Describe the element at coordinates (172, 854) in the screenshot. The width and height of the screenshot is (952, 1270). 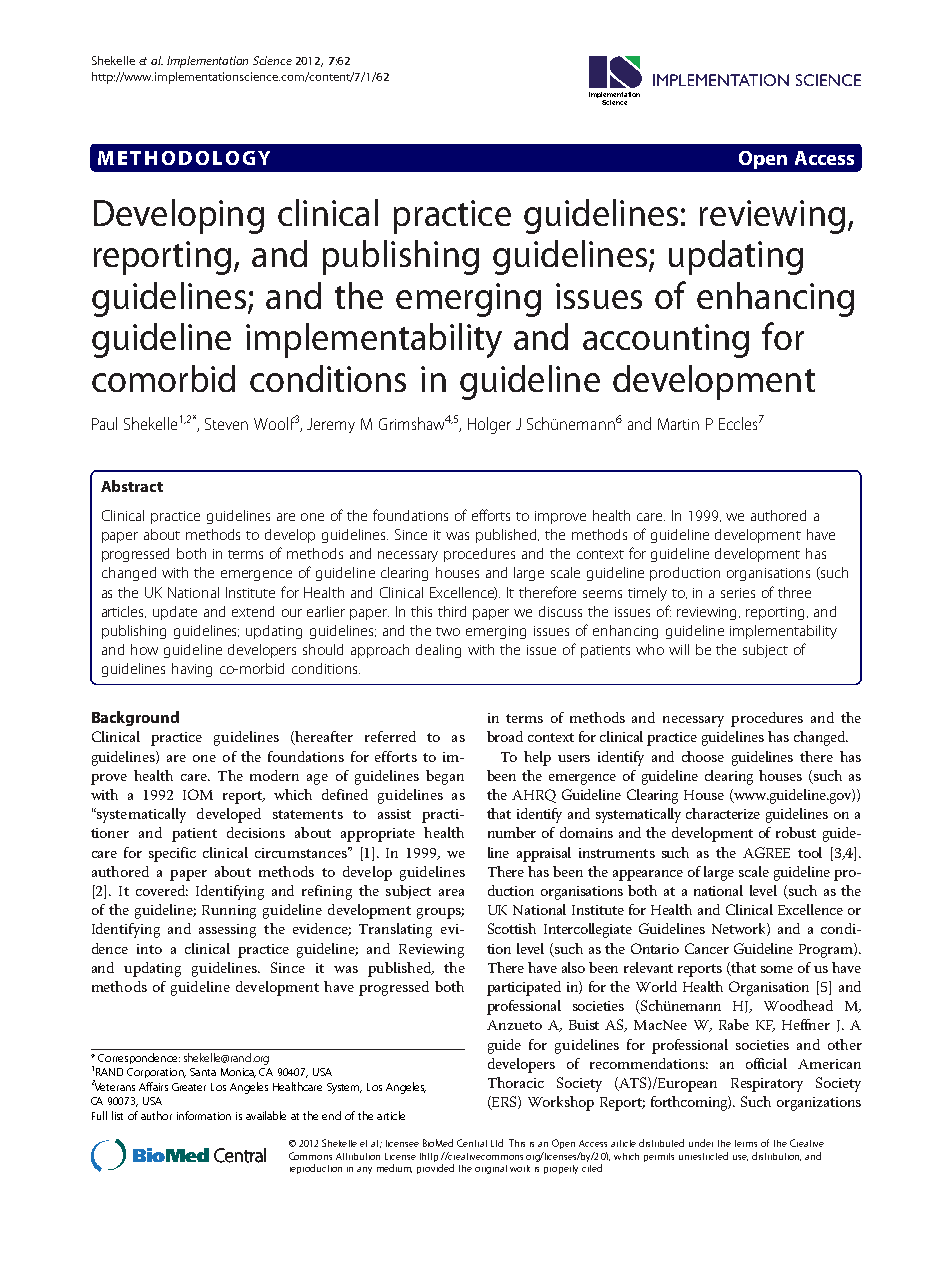
I see `specific` at that location.
